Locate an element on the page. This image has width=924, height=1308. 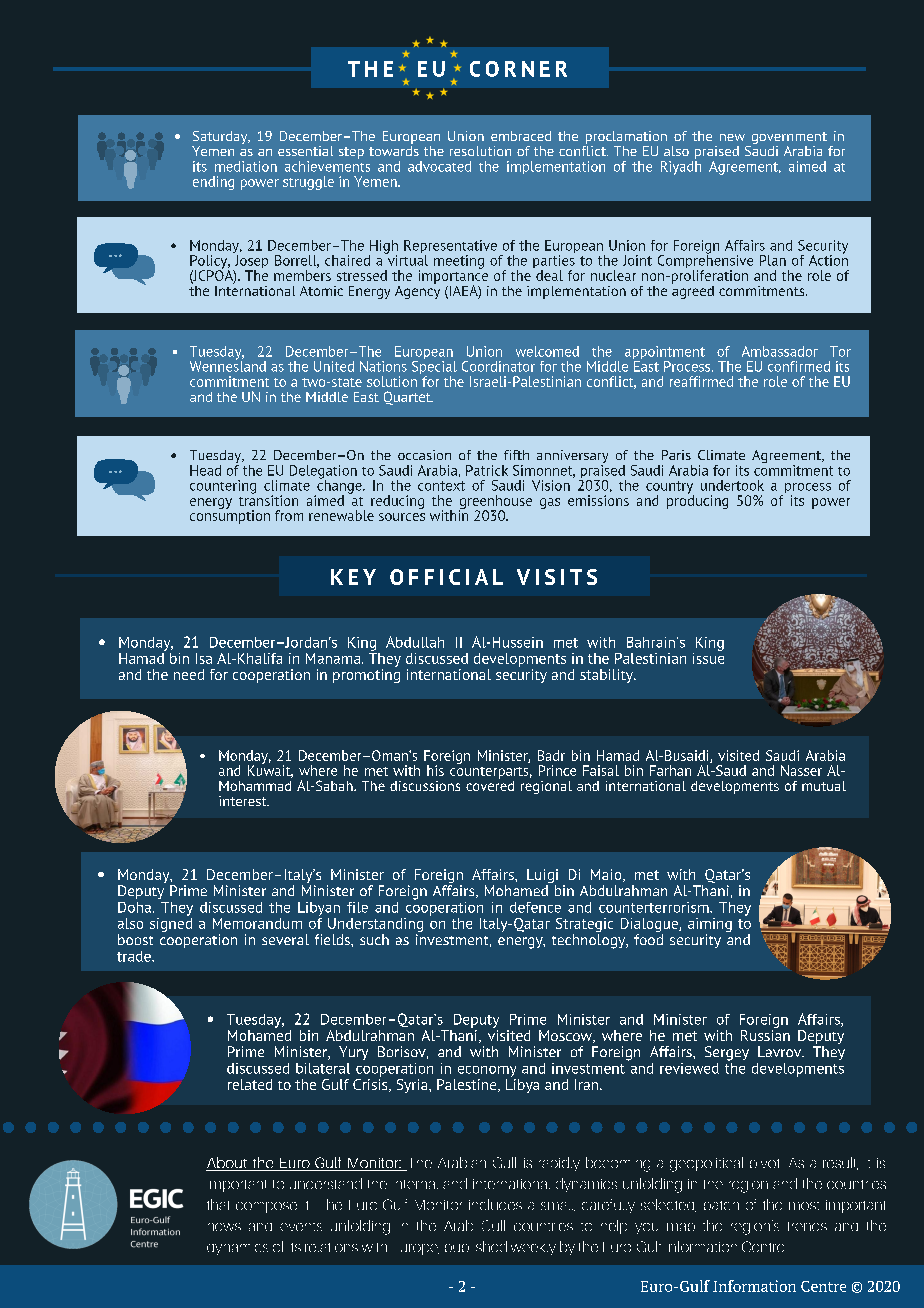
need is located at coordinates (189, 674).
